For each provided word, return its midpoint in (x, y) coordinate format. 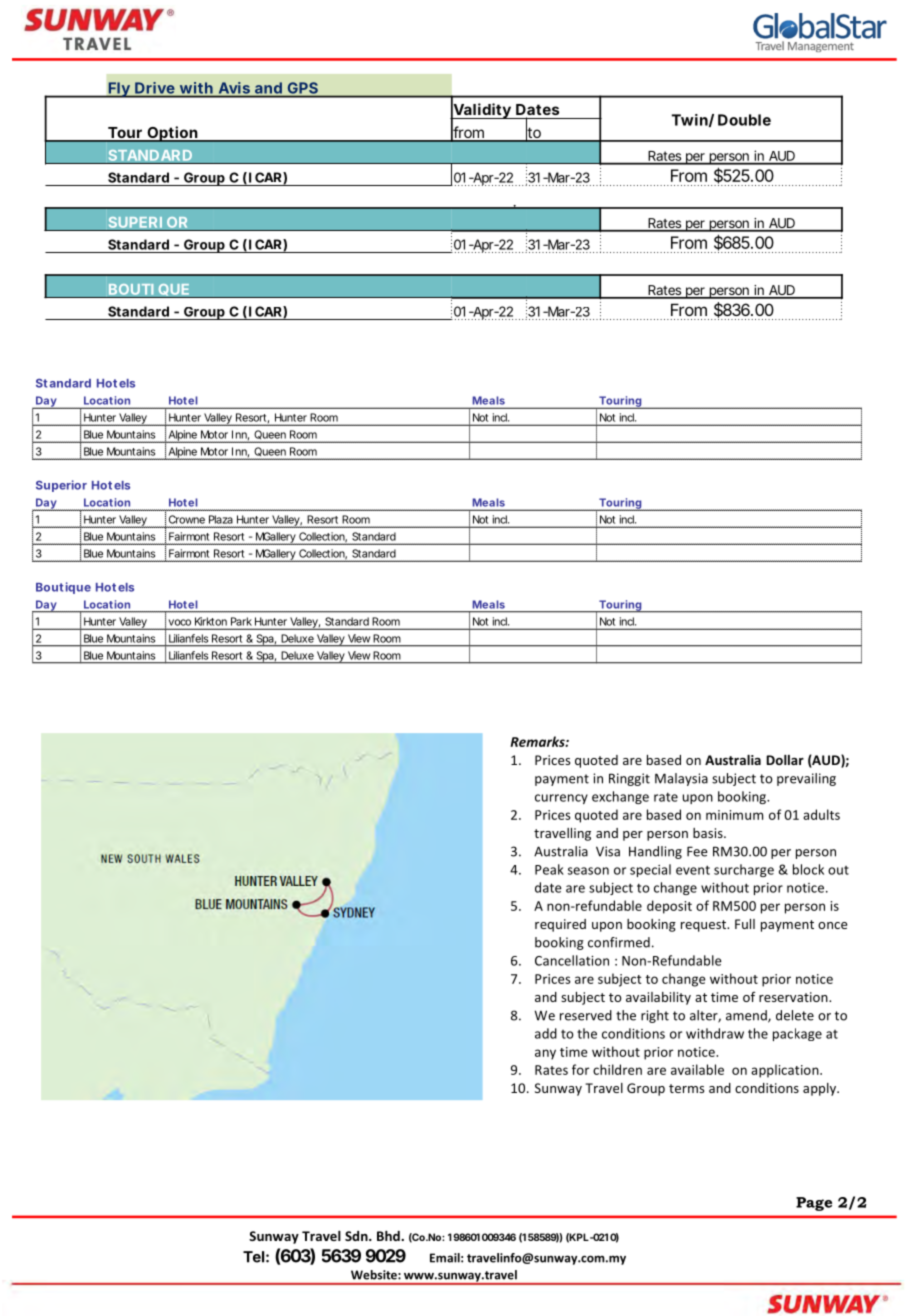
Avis (234, 88)
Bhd (389, 1236)
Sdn (357, 1236)
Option (172, 134)
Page (814, 1204)
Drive (154, 88)
